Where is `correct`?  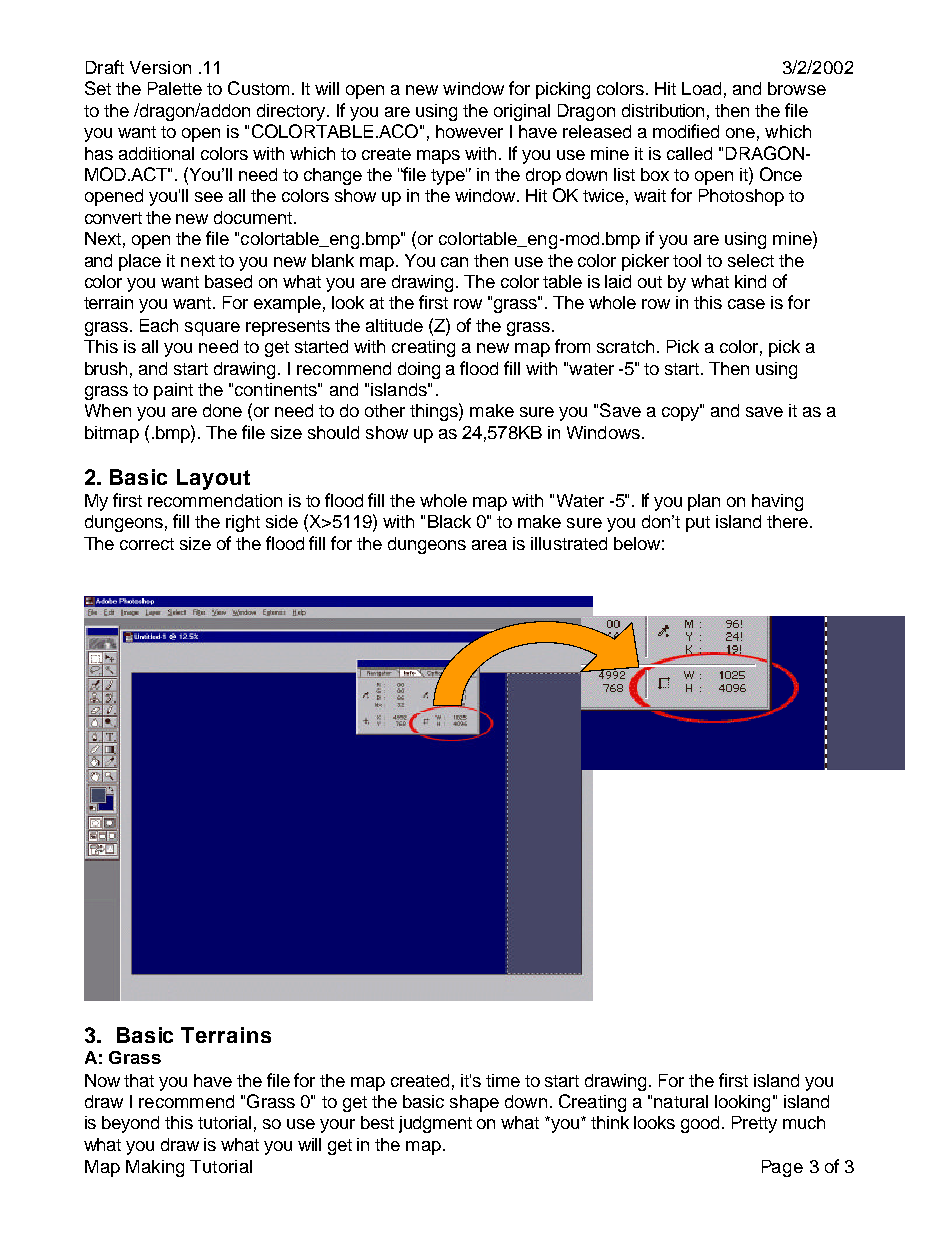 correct is located at coordinates (147, 544).
